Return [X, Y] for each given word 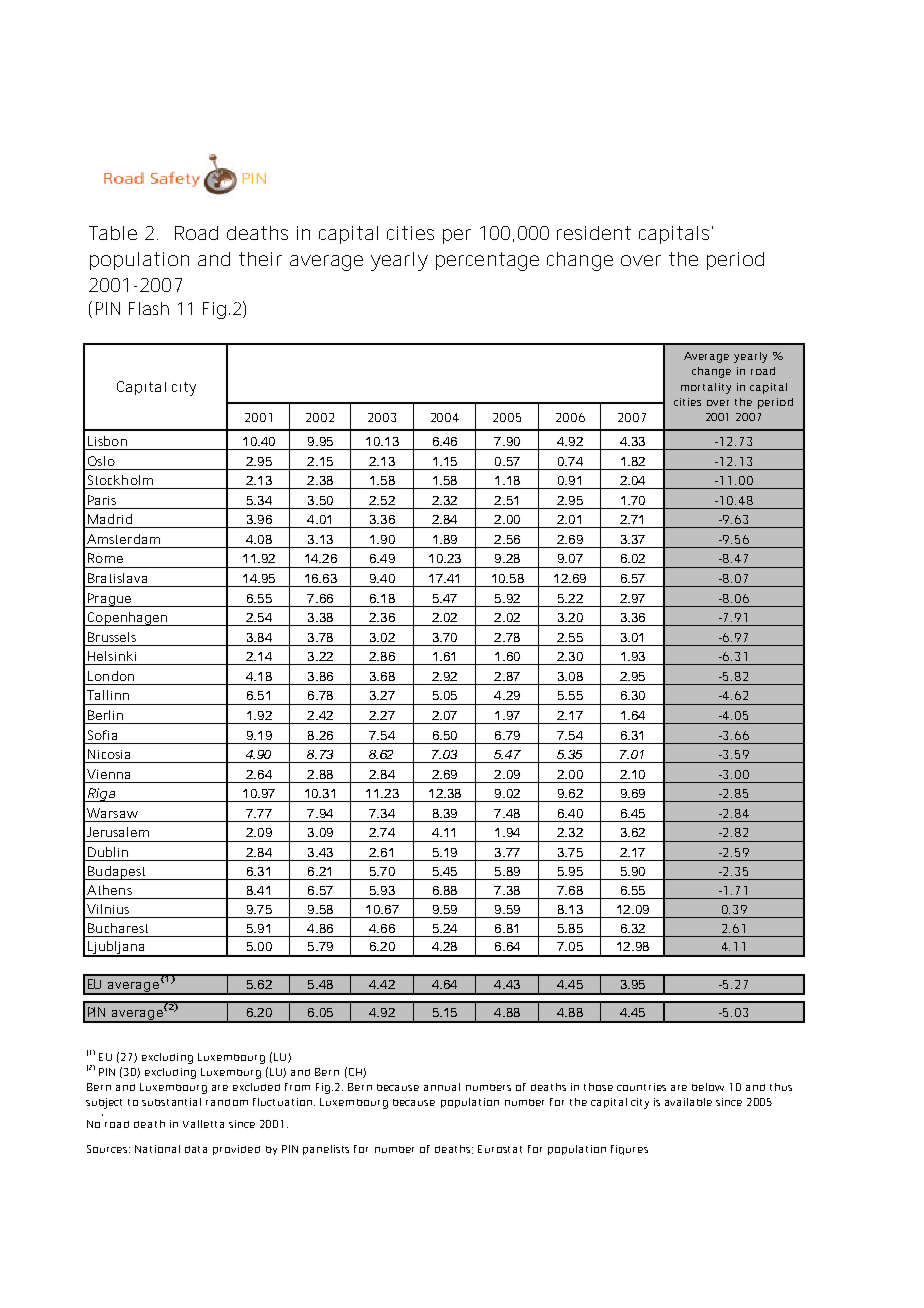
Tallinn [108, 695]
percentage [487, 261]
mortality [706, 388]
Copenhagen [127, 619]
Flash [149, 308]
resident [594, 233]
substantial [171, 1102]
